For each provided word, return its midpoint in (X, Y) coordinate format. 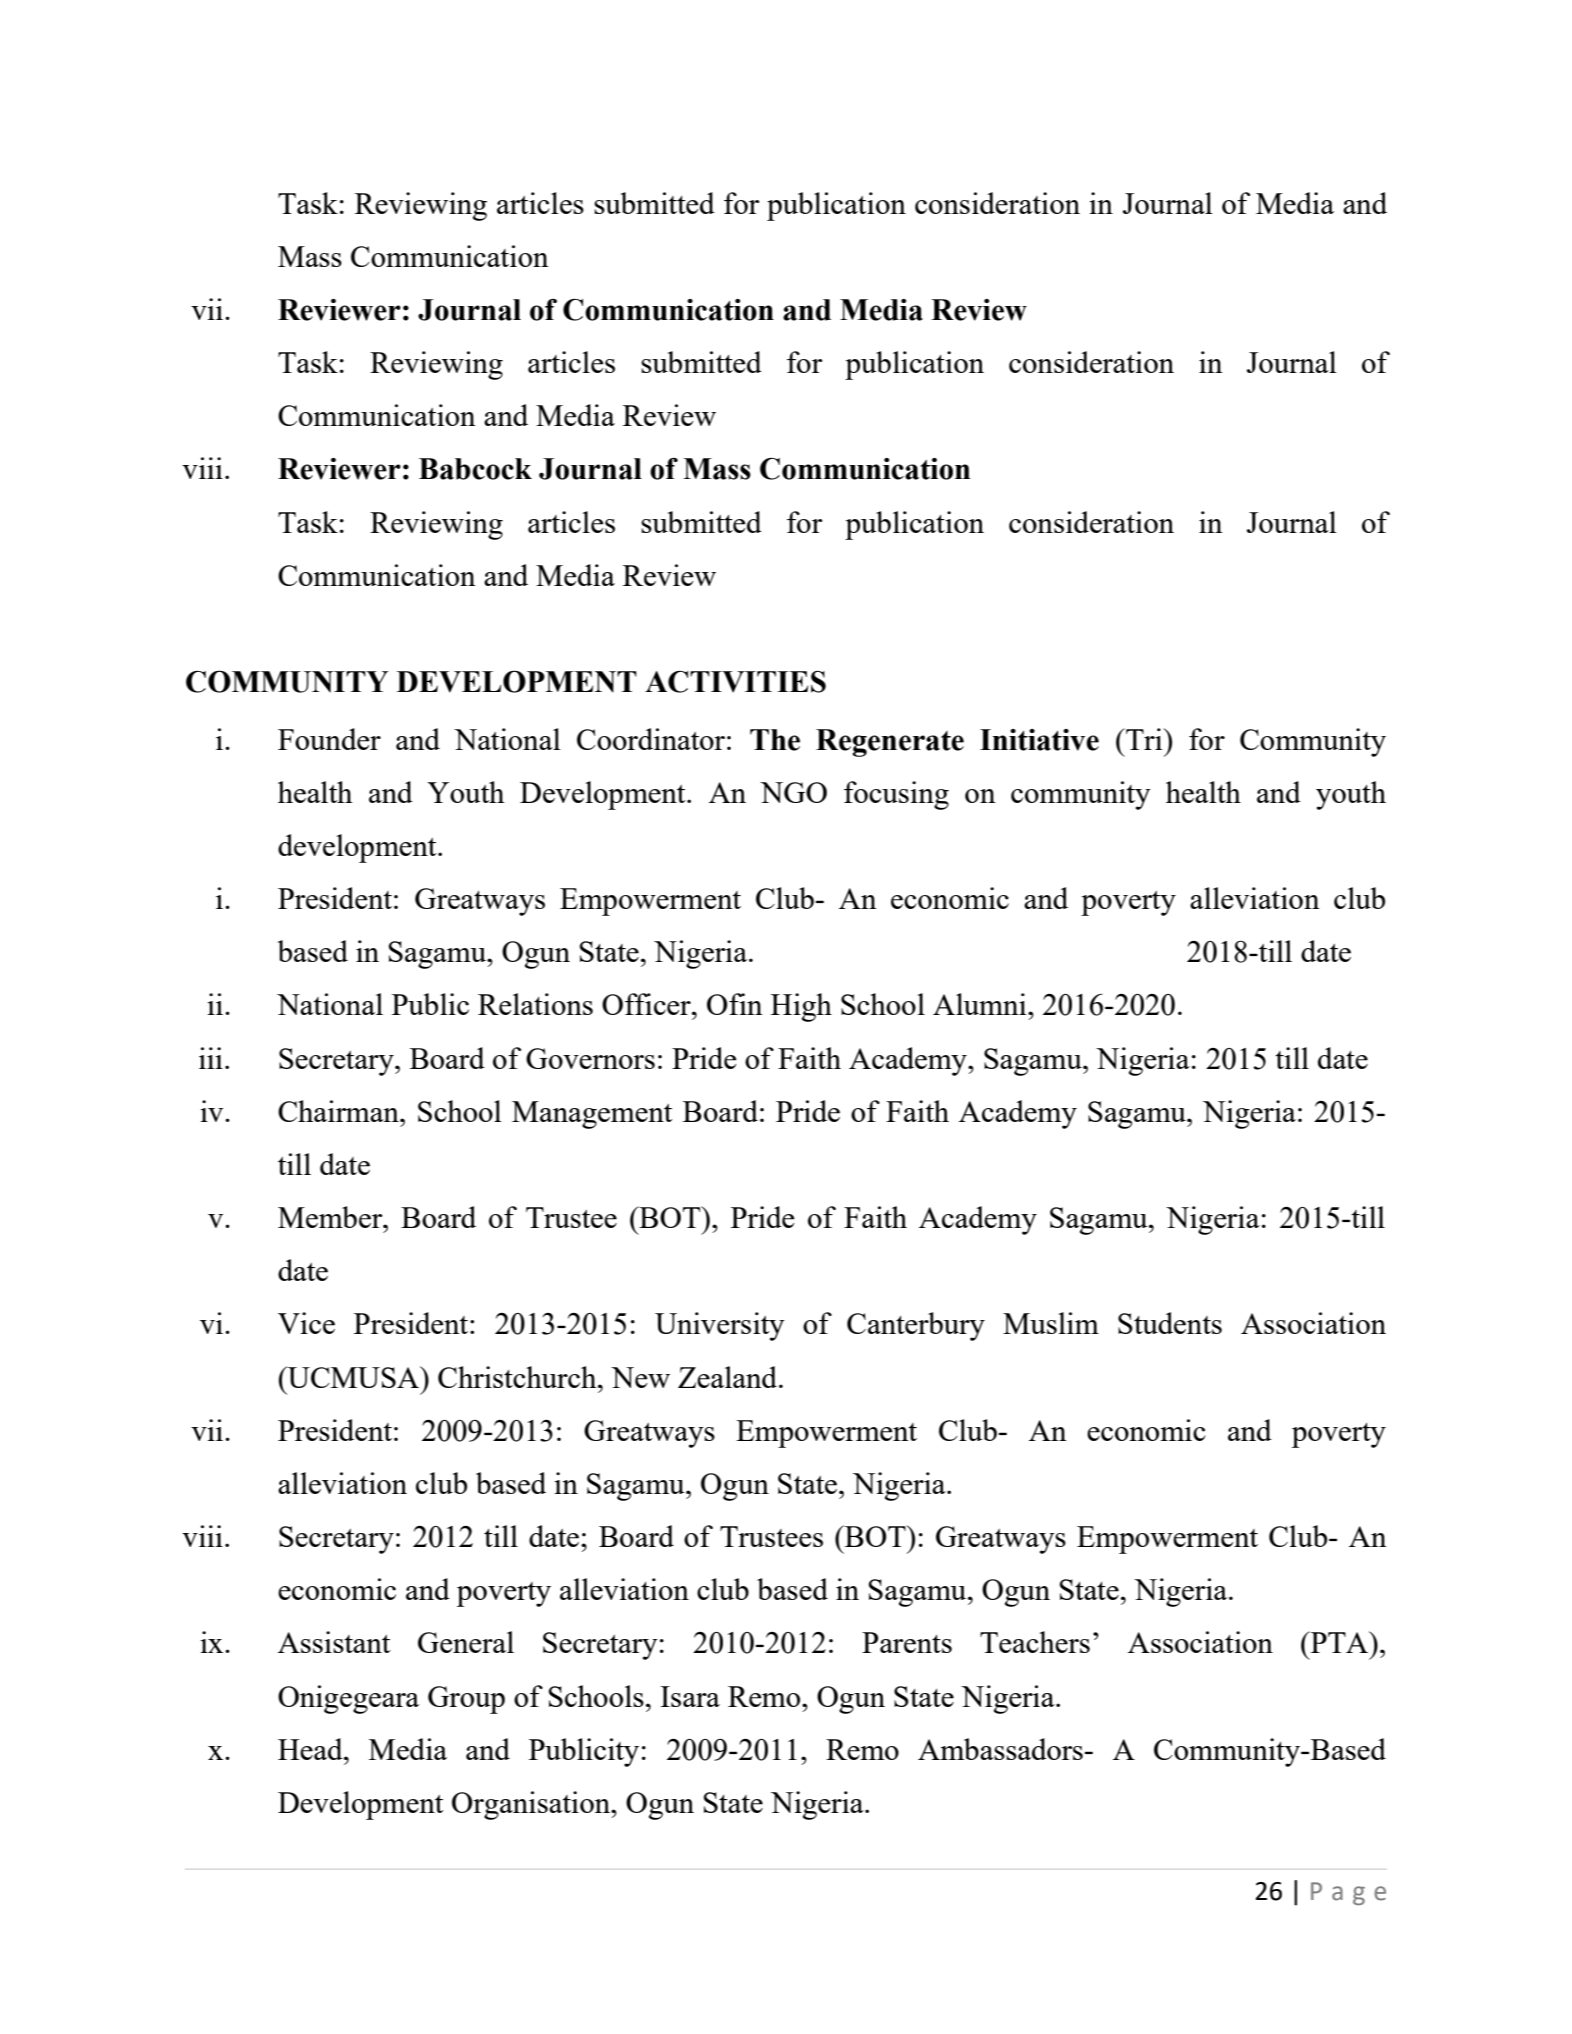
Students (1170, 1323)
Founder (329, 739)
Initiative (1039, 740)
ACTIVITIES (735, 682)
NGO (793, 792)
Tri (1144, 739)
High (801, 1007)
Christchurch (518, 1377)
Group (466, 1700)
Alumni (981, 1004)
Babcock (475, 469)
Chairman (339, 1111)
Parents (907, 1642)
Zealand (729, 1377)
